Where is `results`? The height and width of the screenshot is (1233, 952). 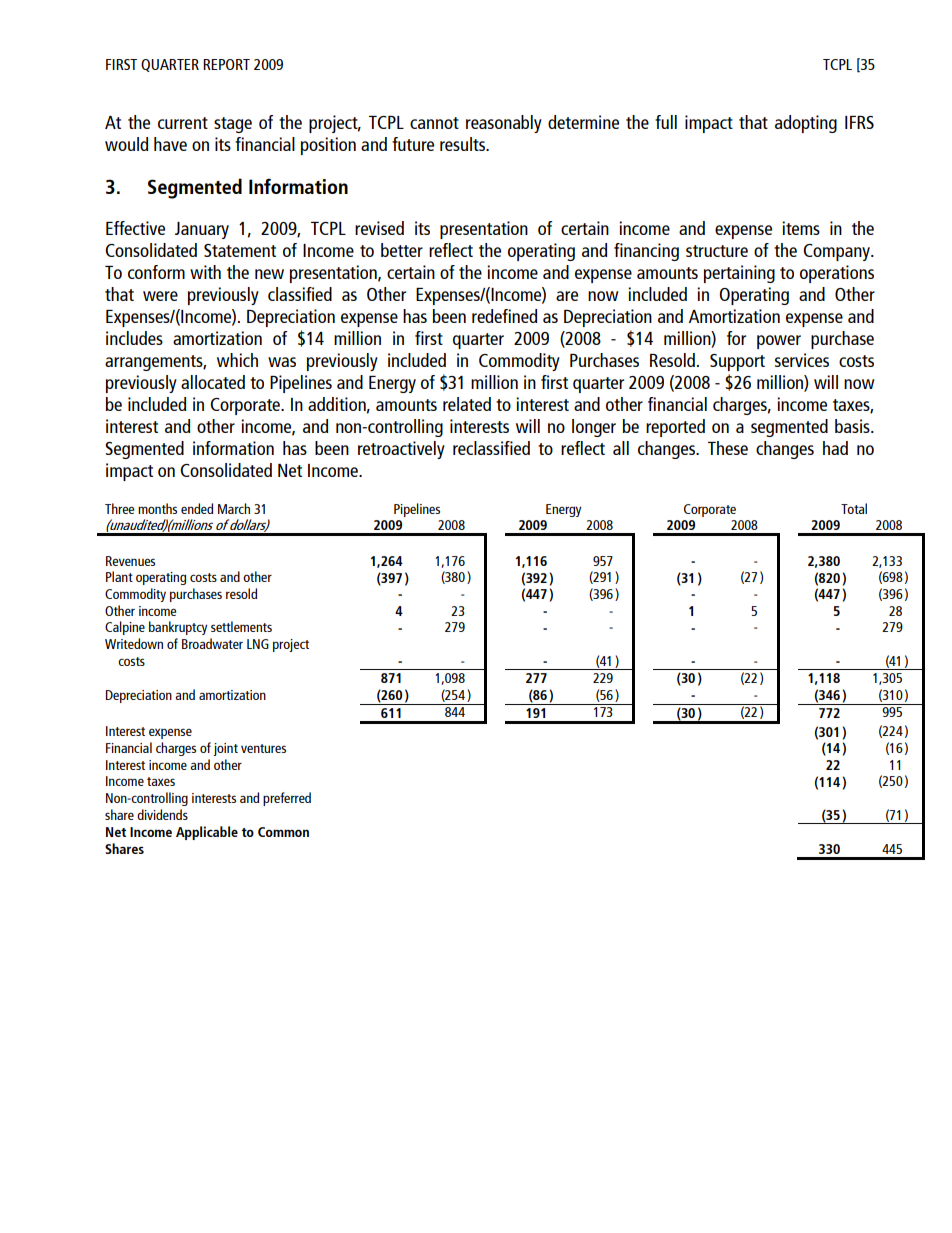 results is located at coordinates (463, 144).
